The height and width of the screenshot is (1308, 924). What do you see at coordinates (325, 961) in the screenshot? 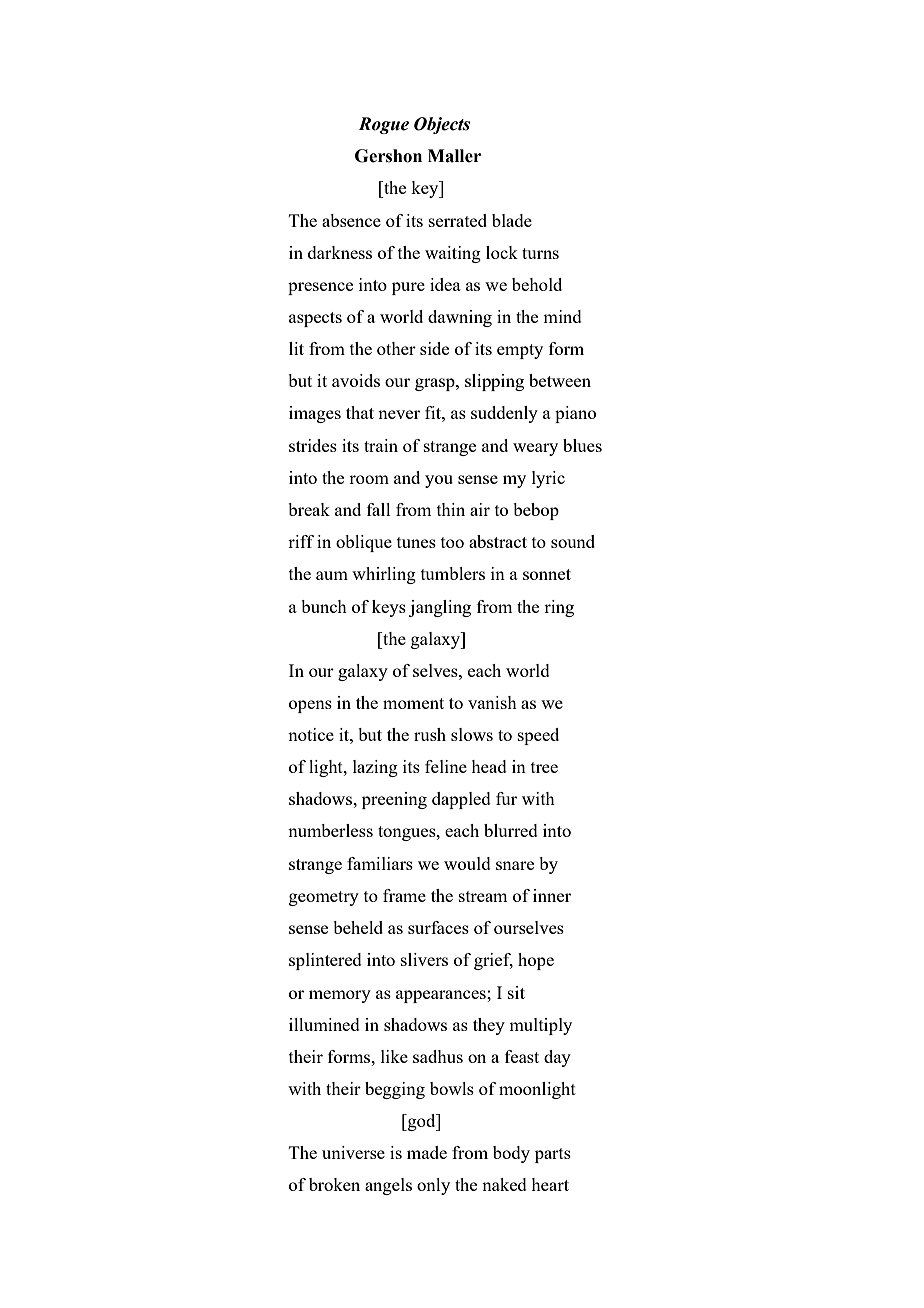
I see `splintered` at bounding box center [325, 961].
